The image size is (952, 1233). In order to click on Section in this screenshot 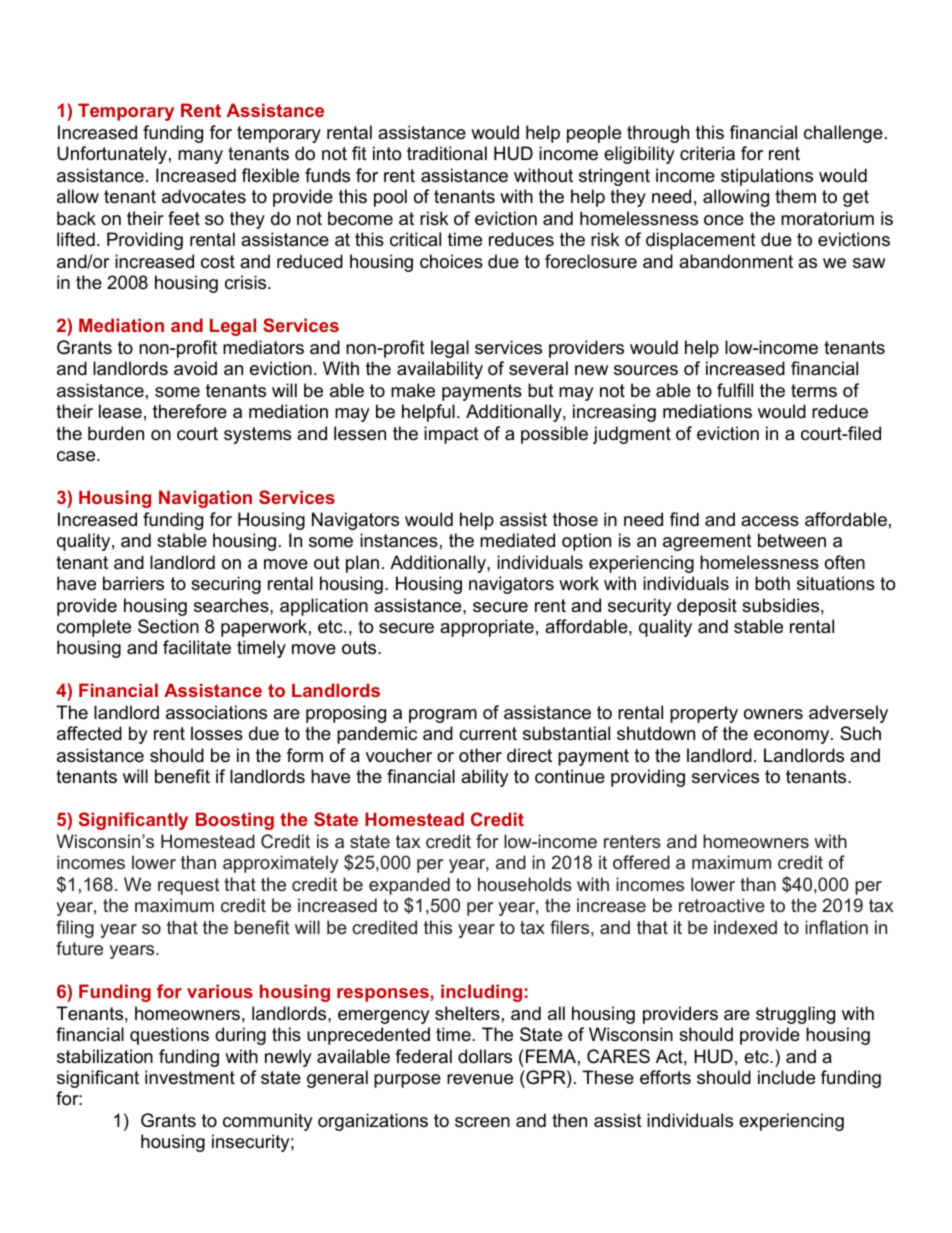, I will do `click(168, 626)`.
